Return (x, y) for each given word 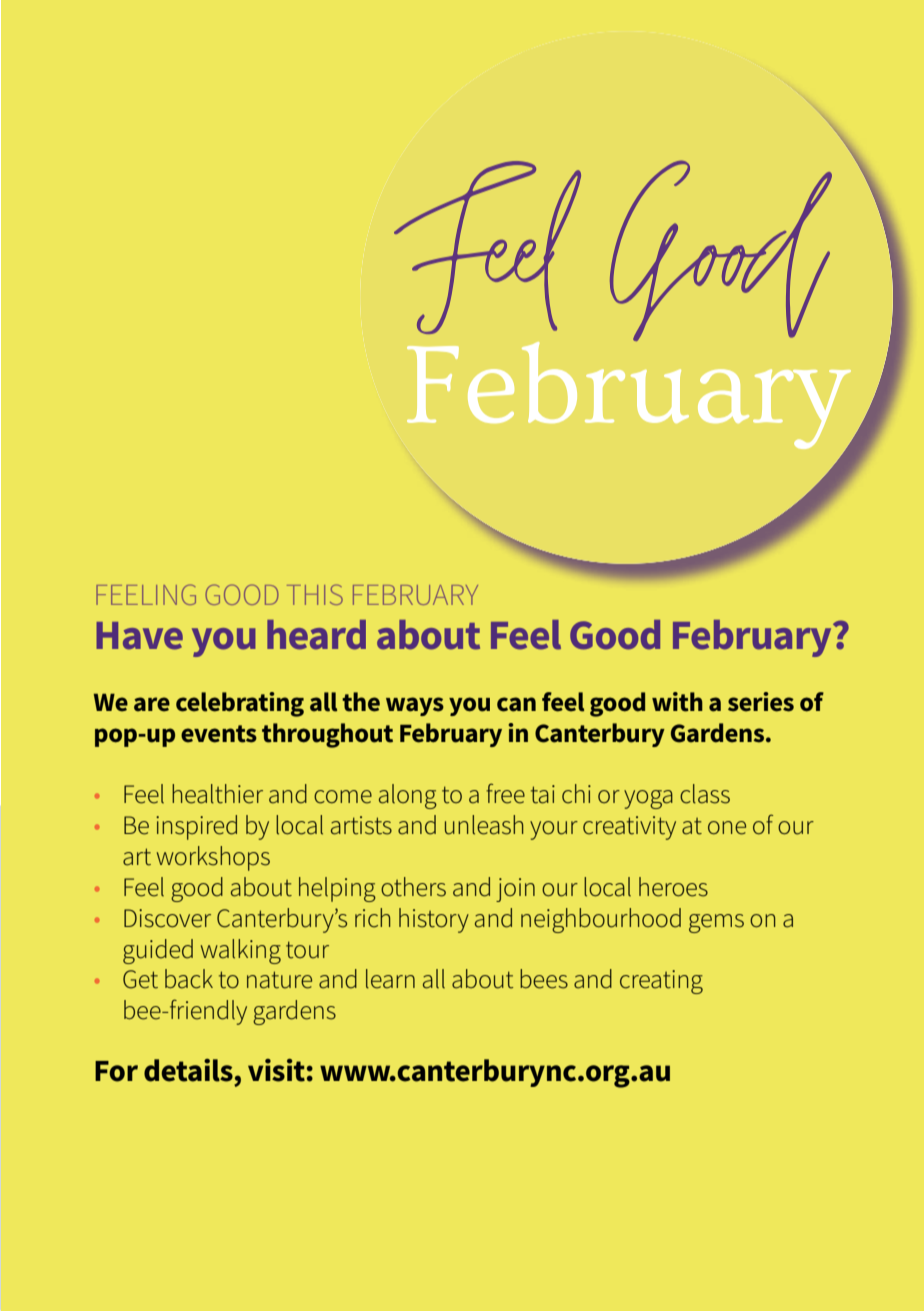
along (408, 796)
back (189, 979)
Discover (167, 918)
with (677, 702)
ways (415, 706)
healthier (217, 794)
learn (390, 979)
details (188, 1070)
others (413, 887)
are (152, 704)
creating (661, 982)
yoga (648, 799)
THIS (315, 594)
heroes (673, 887)
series (761, 702)
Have (139, 636)
